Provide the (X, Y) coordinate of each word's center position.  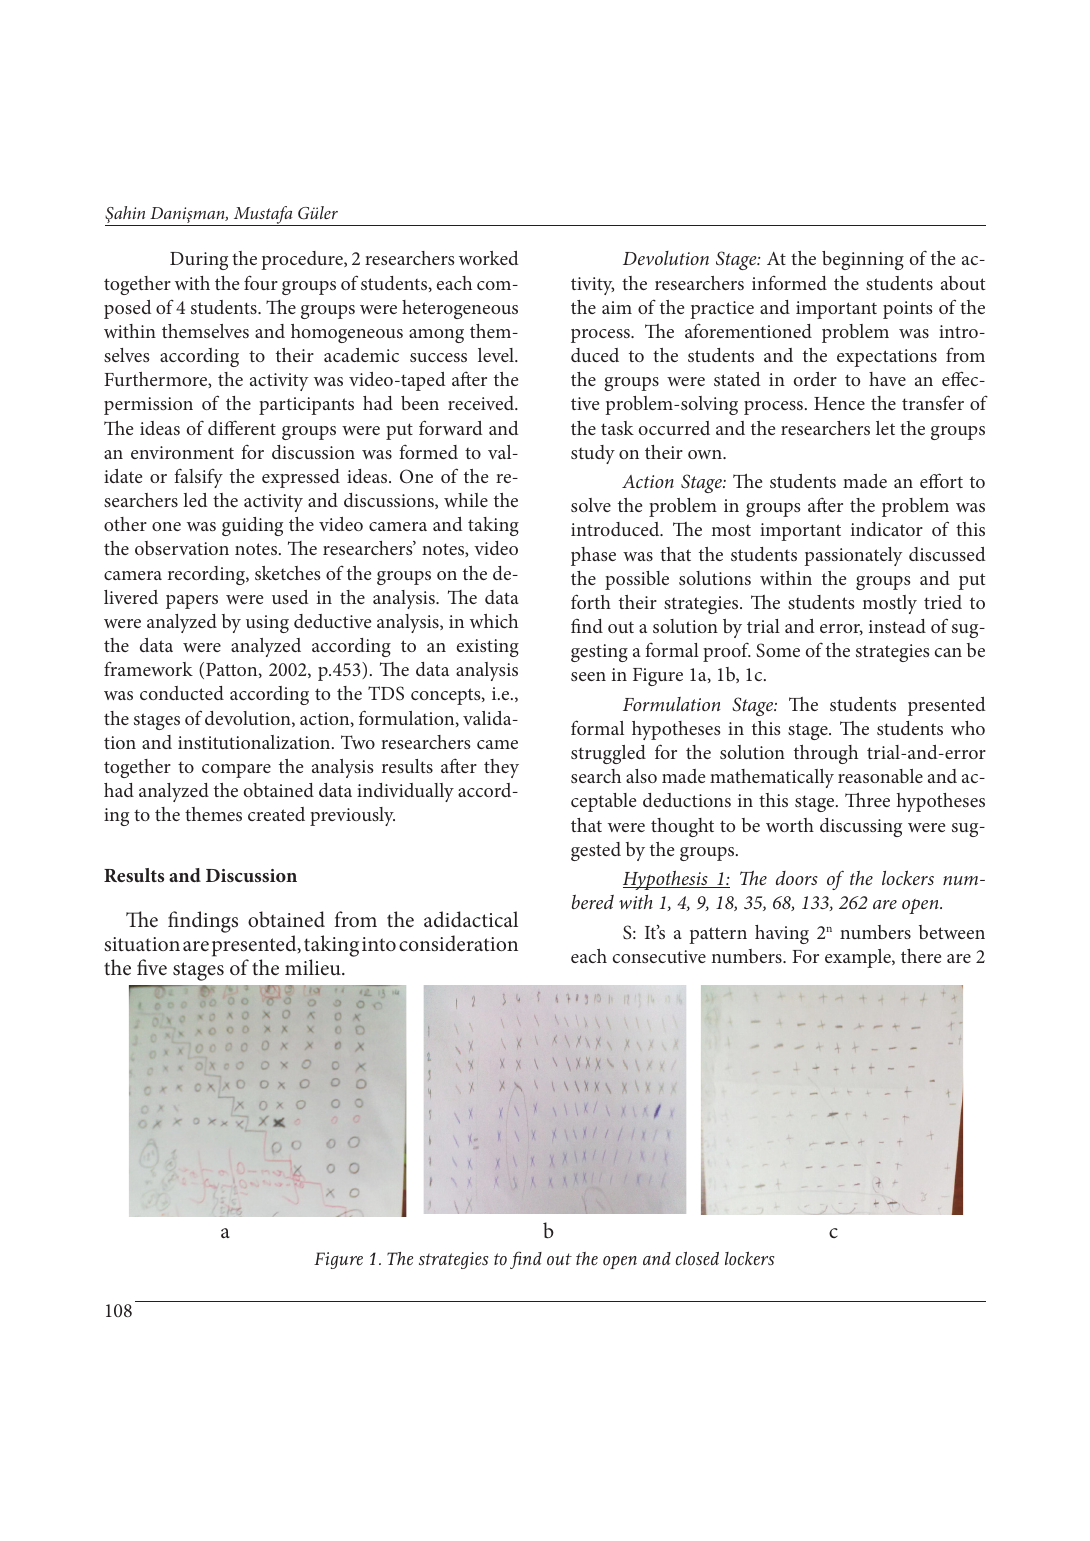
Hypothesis (666, 880)
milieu (314, 967)
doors (797, 878)
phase (593, 556)
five (152, 967)
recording (207, 575)
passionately (853, 556)
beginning (863, 260)
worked (489, 258)
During (199, 261)
